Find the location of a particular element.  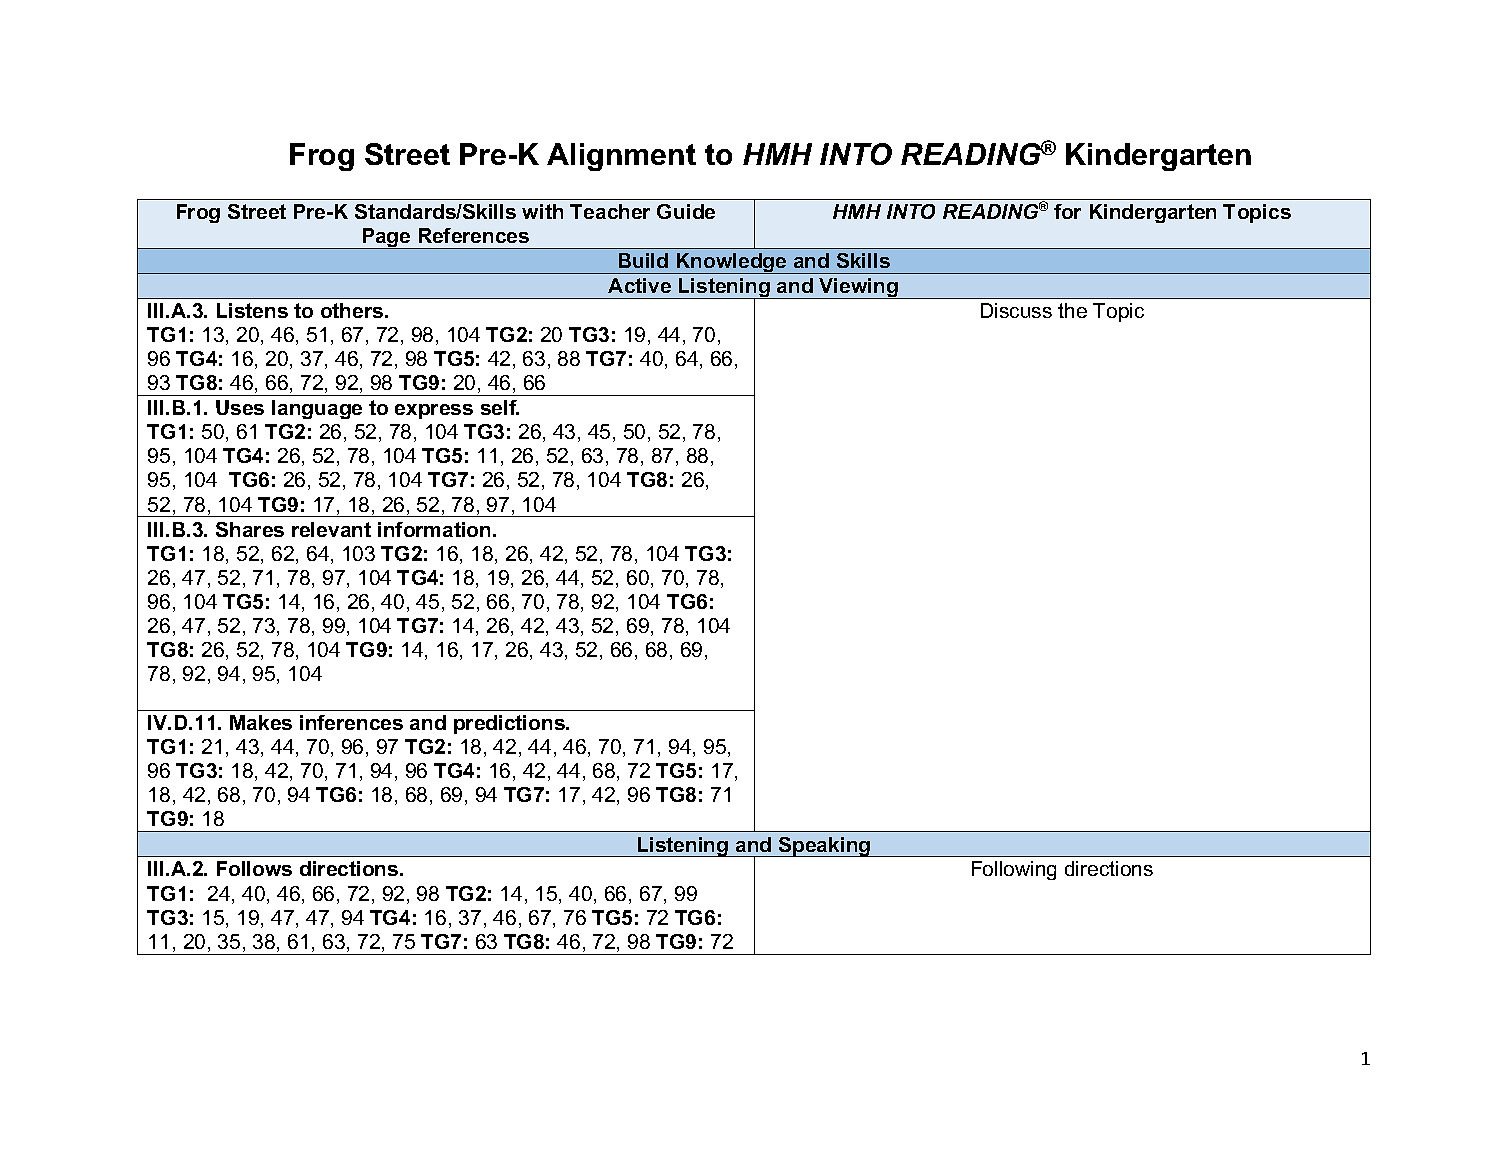

Guide is located at coordinates (686, 211).
